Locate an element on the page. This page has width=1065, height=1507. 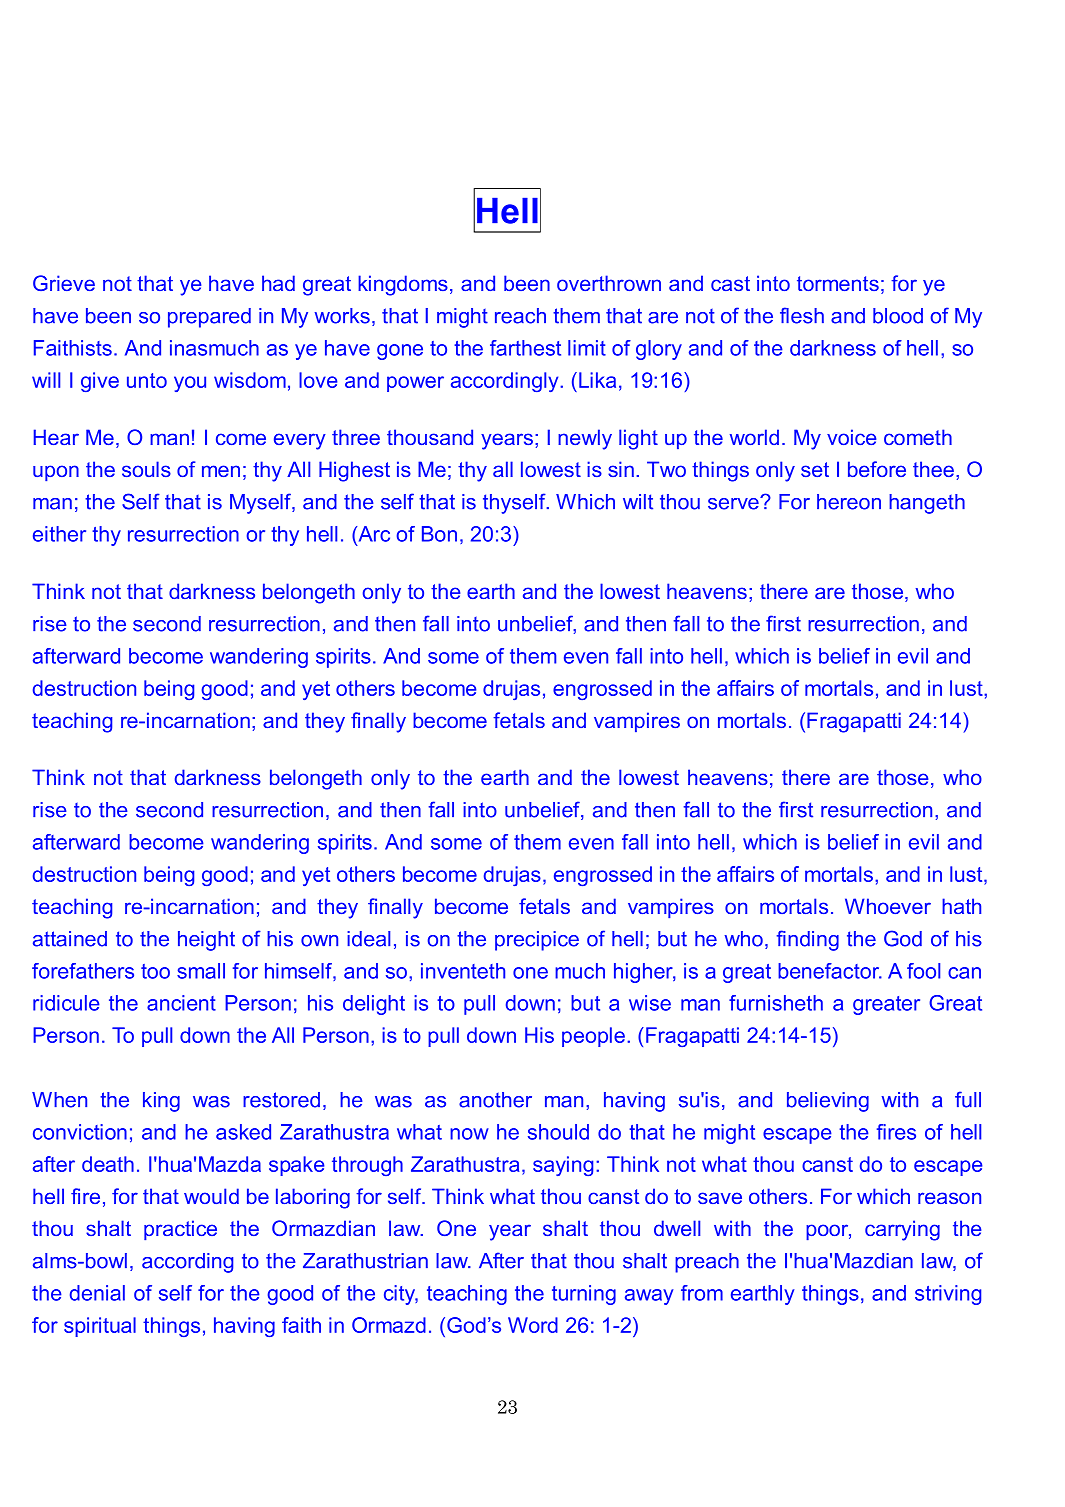
farthest is located at coordinates (525, 348).
